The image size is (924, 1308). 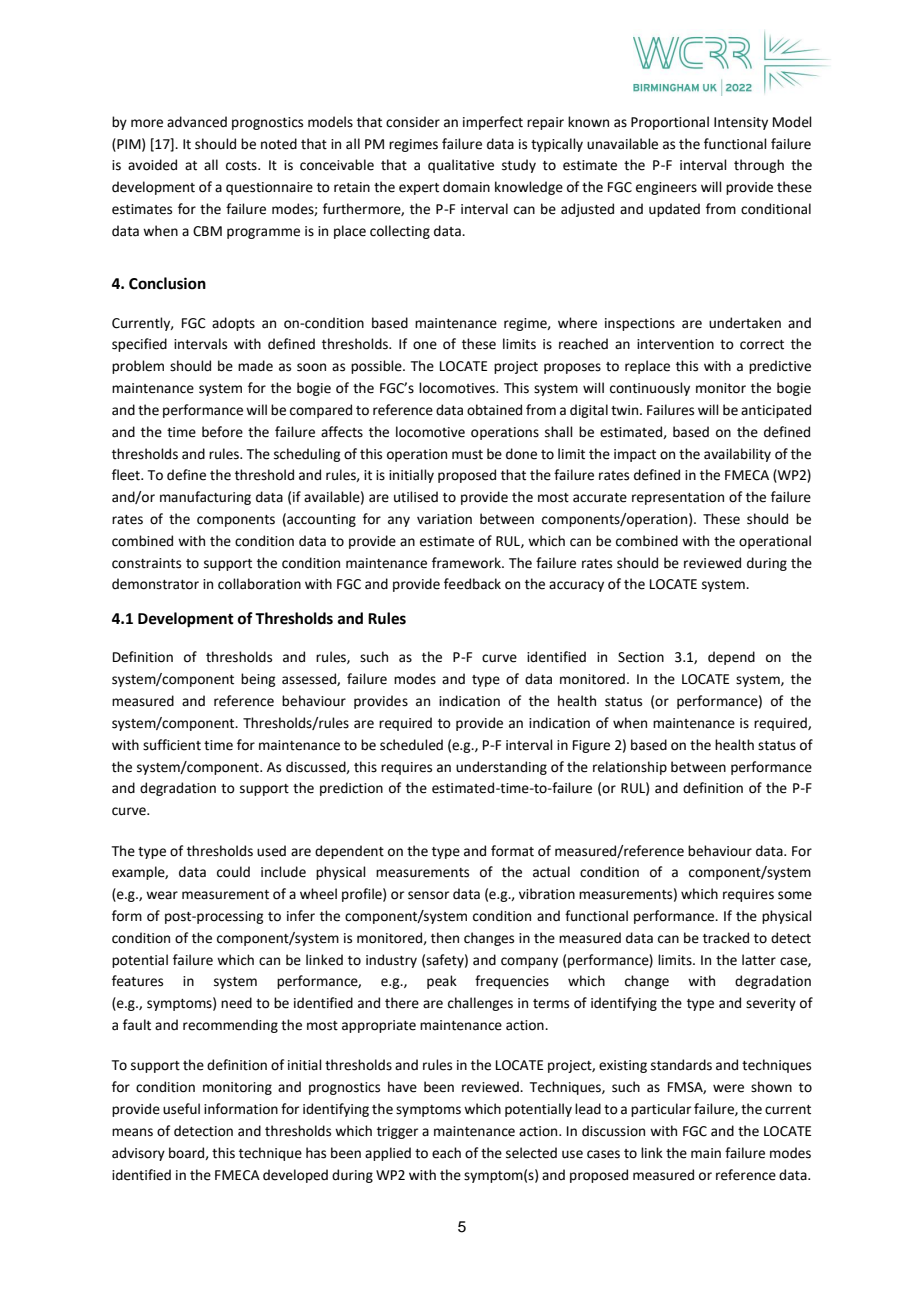 I want to click on tracked, so click(x=726, y=938).
